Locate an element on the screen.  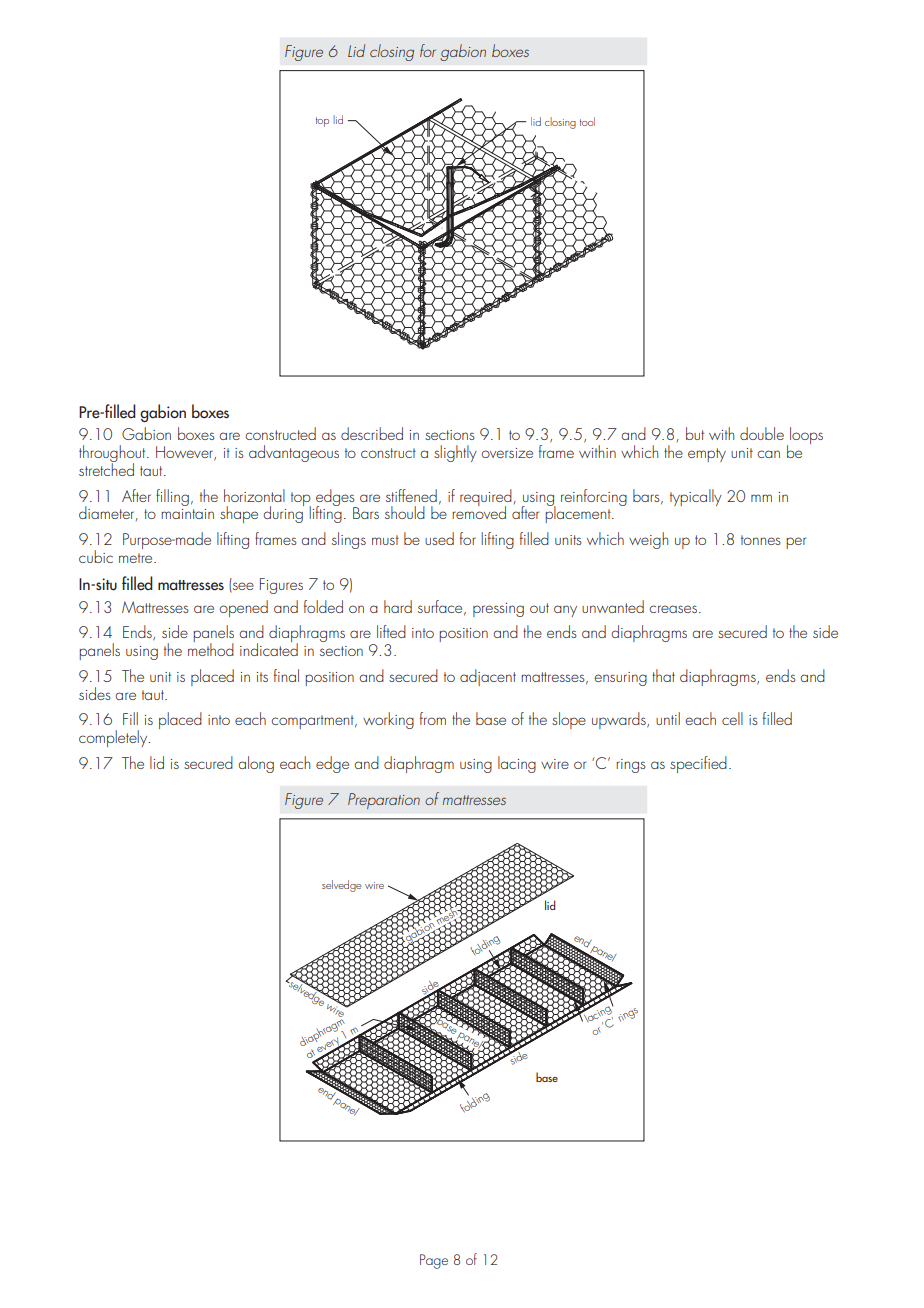
specified is located at coordinates (698, 764).
